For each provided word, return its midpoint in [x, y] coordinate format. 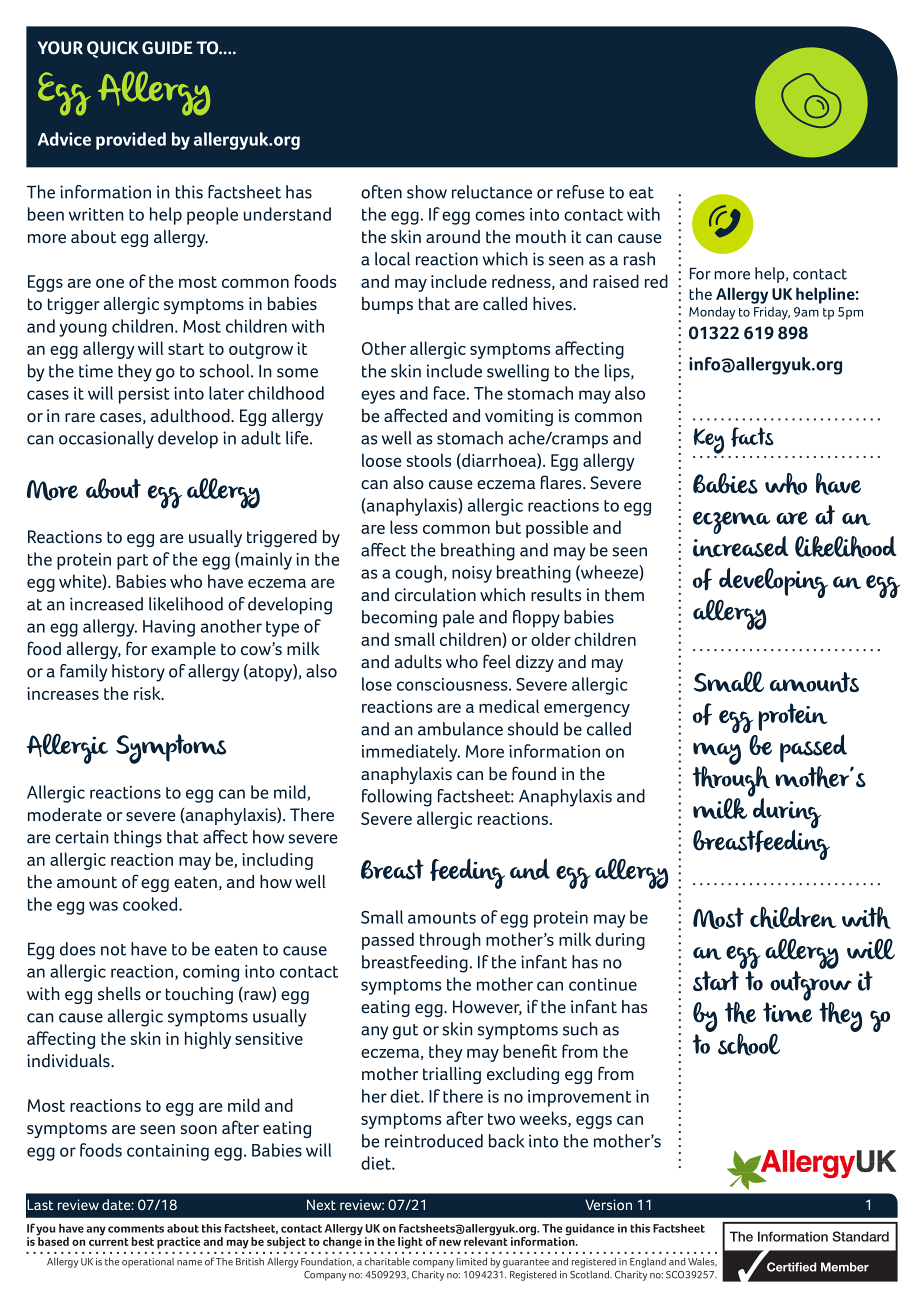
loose [381, 460]
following [397, 798]
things [138, 839]
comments [136, 1229]
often [381, 192]
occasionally [106, 440]
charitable [387, 1261]
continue [603, 984]
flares [562, 482]
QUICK [113, 49]
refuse [580, 192]
